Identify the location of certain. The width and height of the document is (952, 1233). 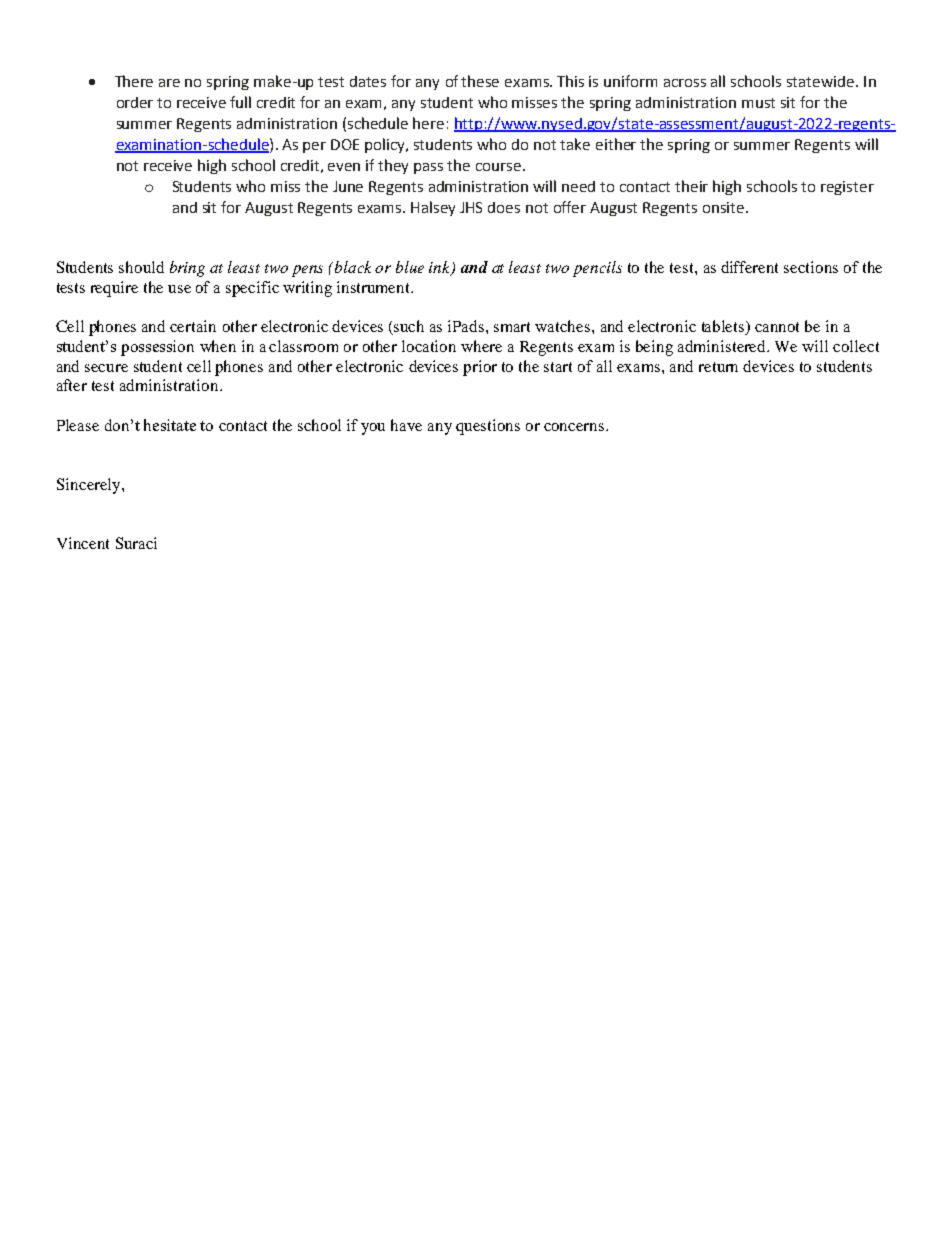
(193, 326).
